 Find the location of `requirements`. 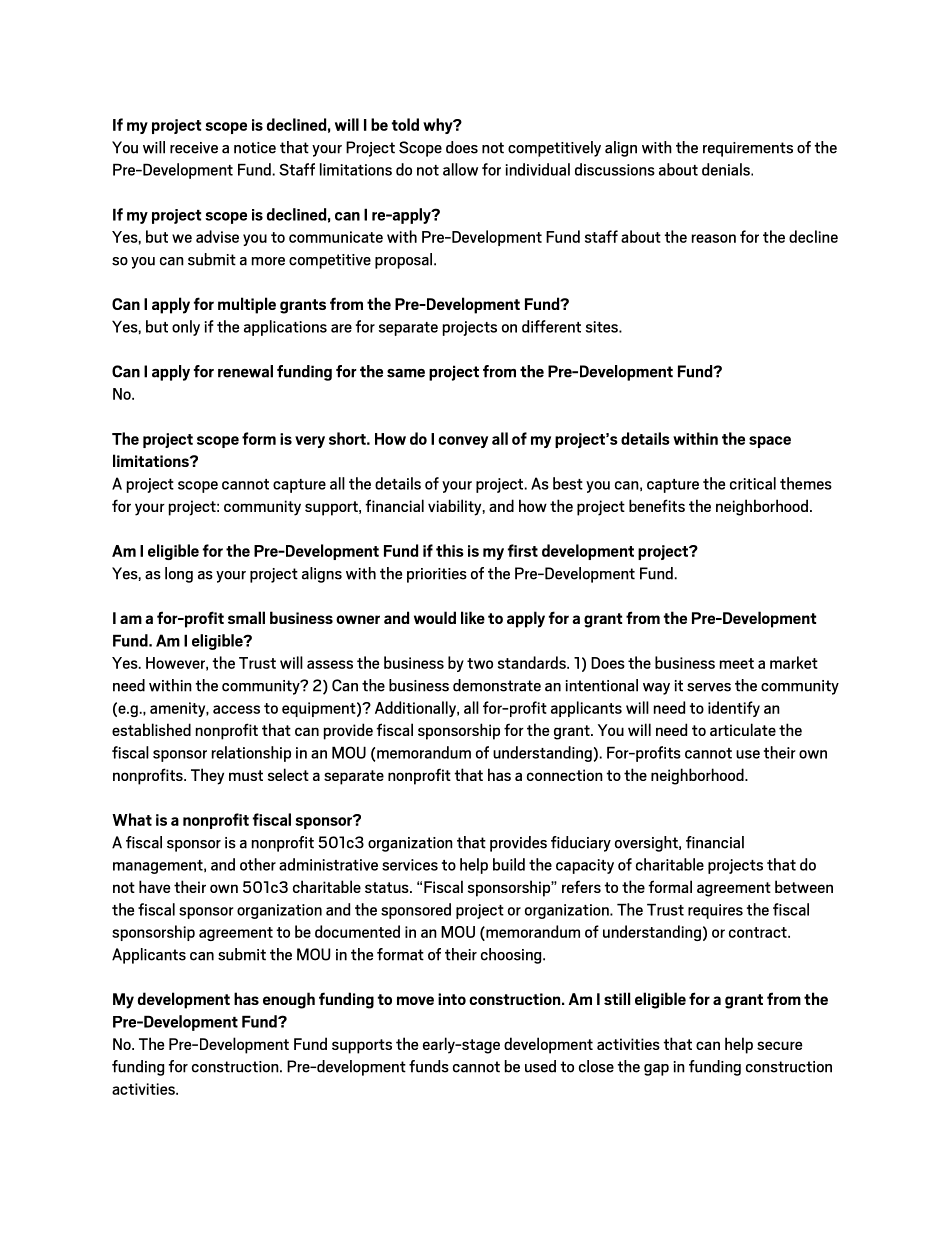

requirements is located at coordinates (748, 149).
